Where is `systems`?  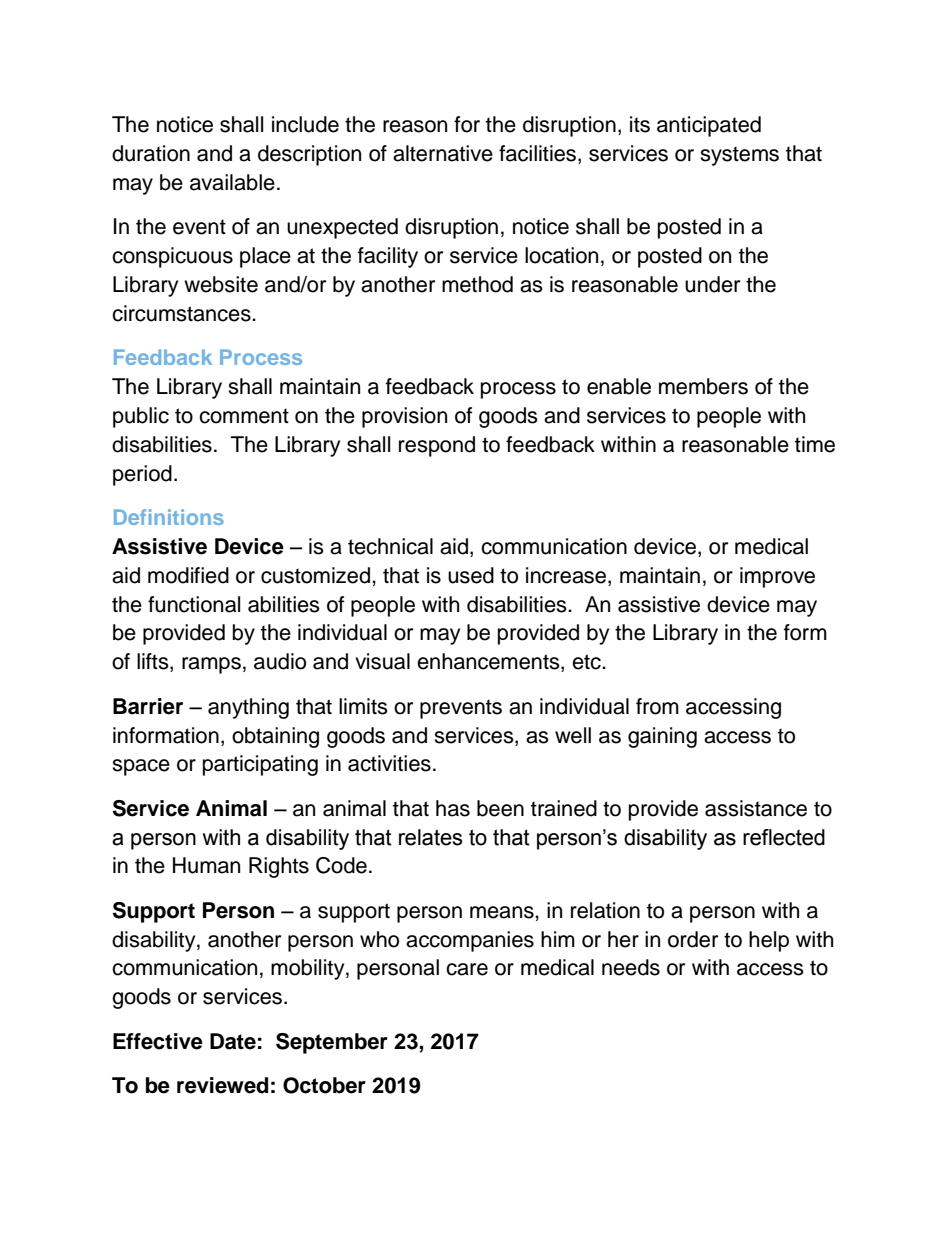 systems is located at coordinates (739, 156).
